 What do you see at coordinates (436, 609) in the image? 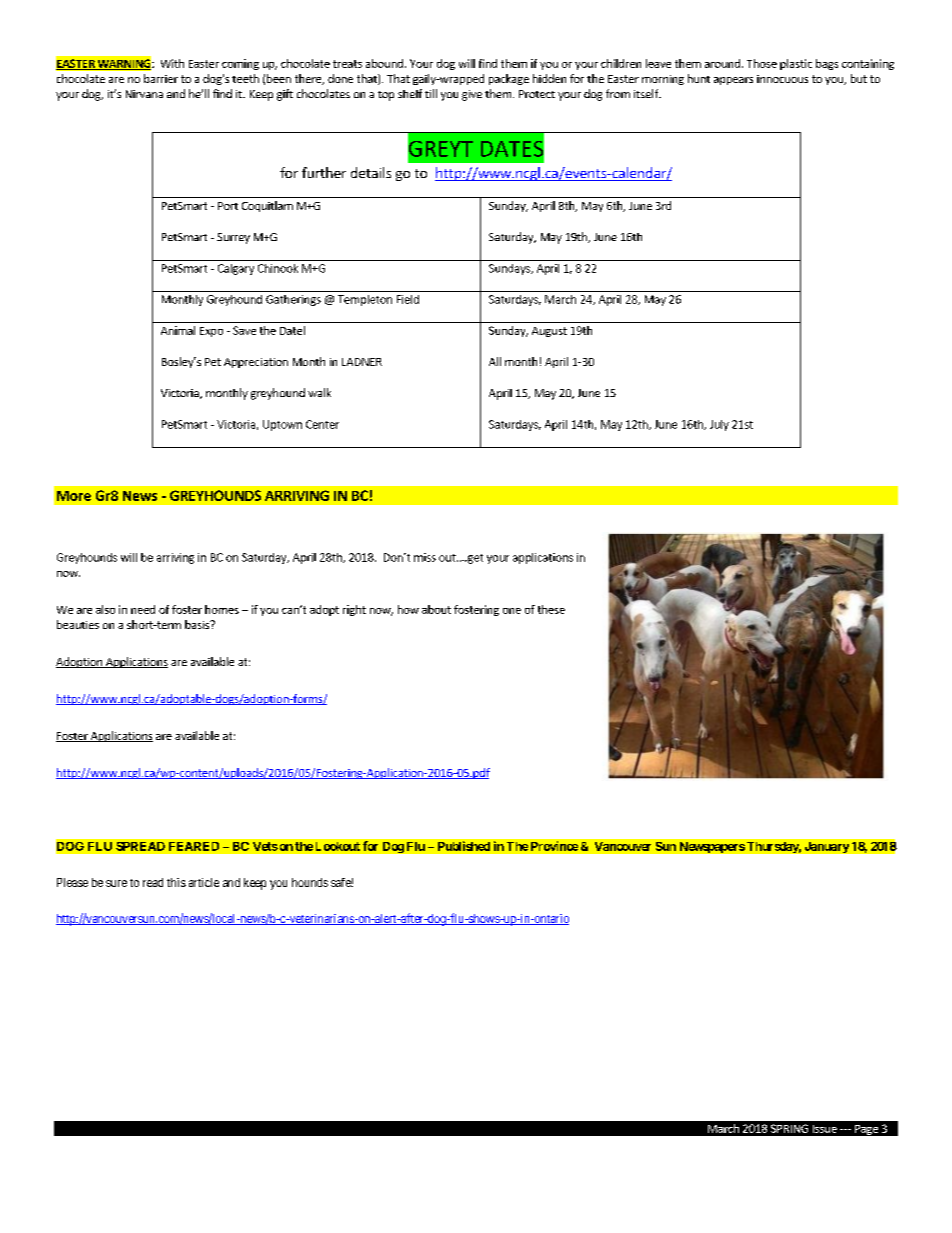
I see `about` at bounding box center [436, 609].
